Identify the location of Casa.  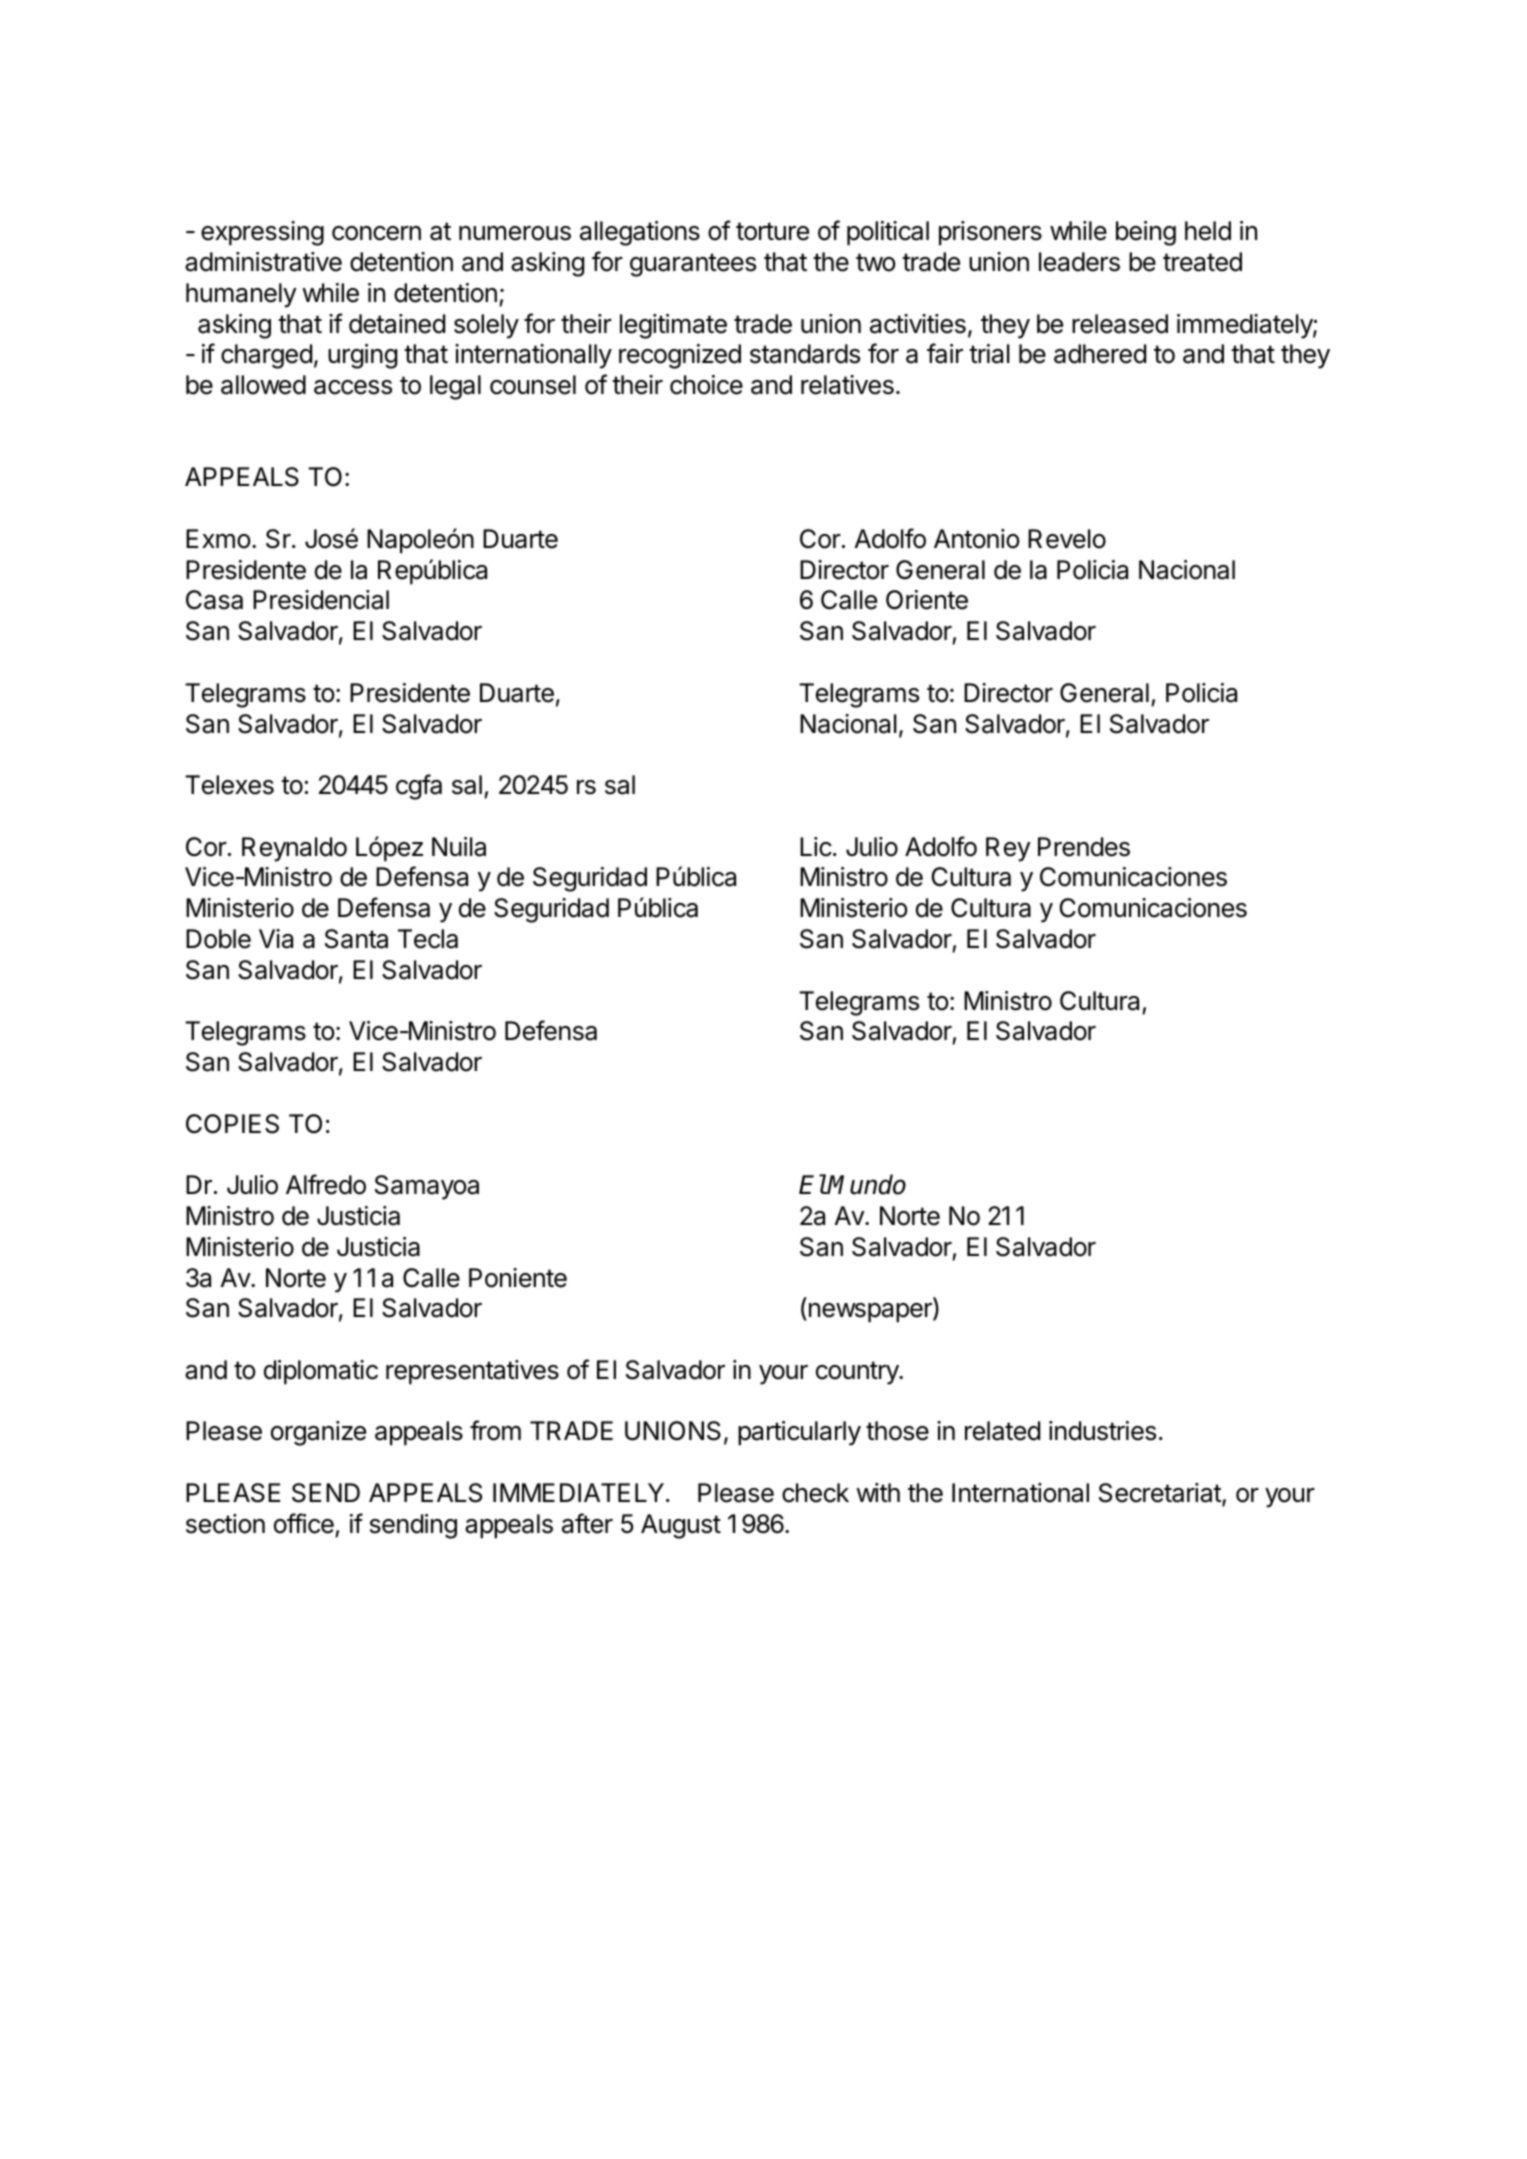
(214, 600).
